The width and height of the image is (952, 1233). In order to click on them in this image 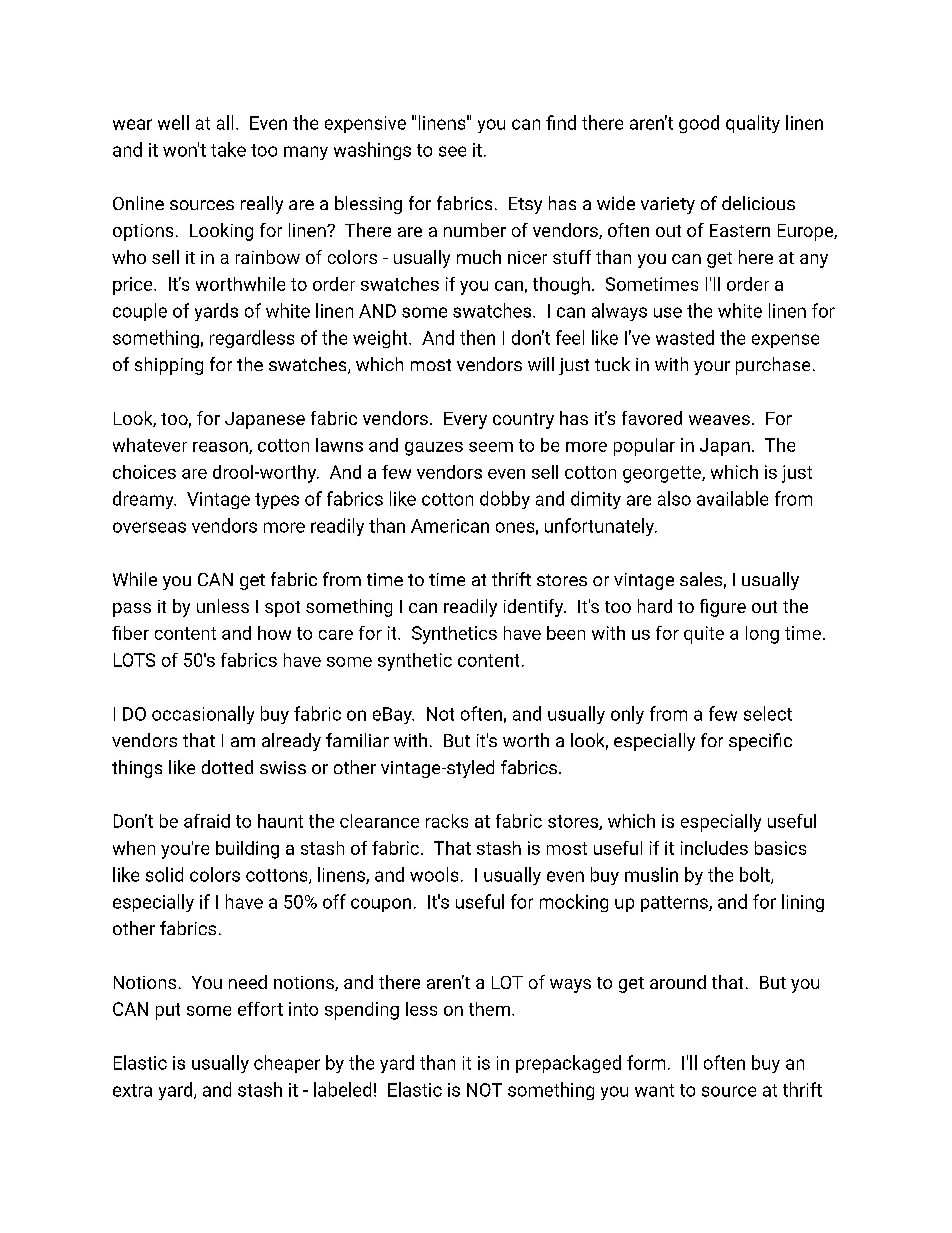, I will do `click(489, 1009)`.
